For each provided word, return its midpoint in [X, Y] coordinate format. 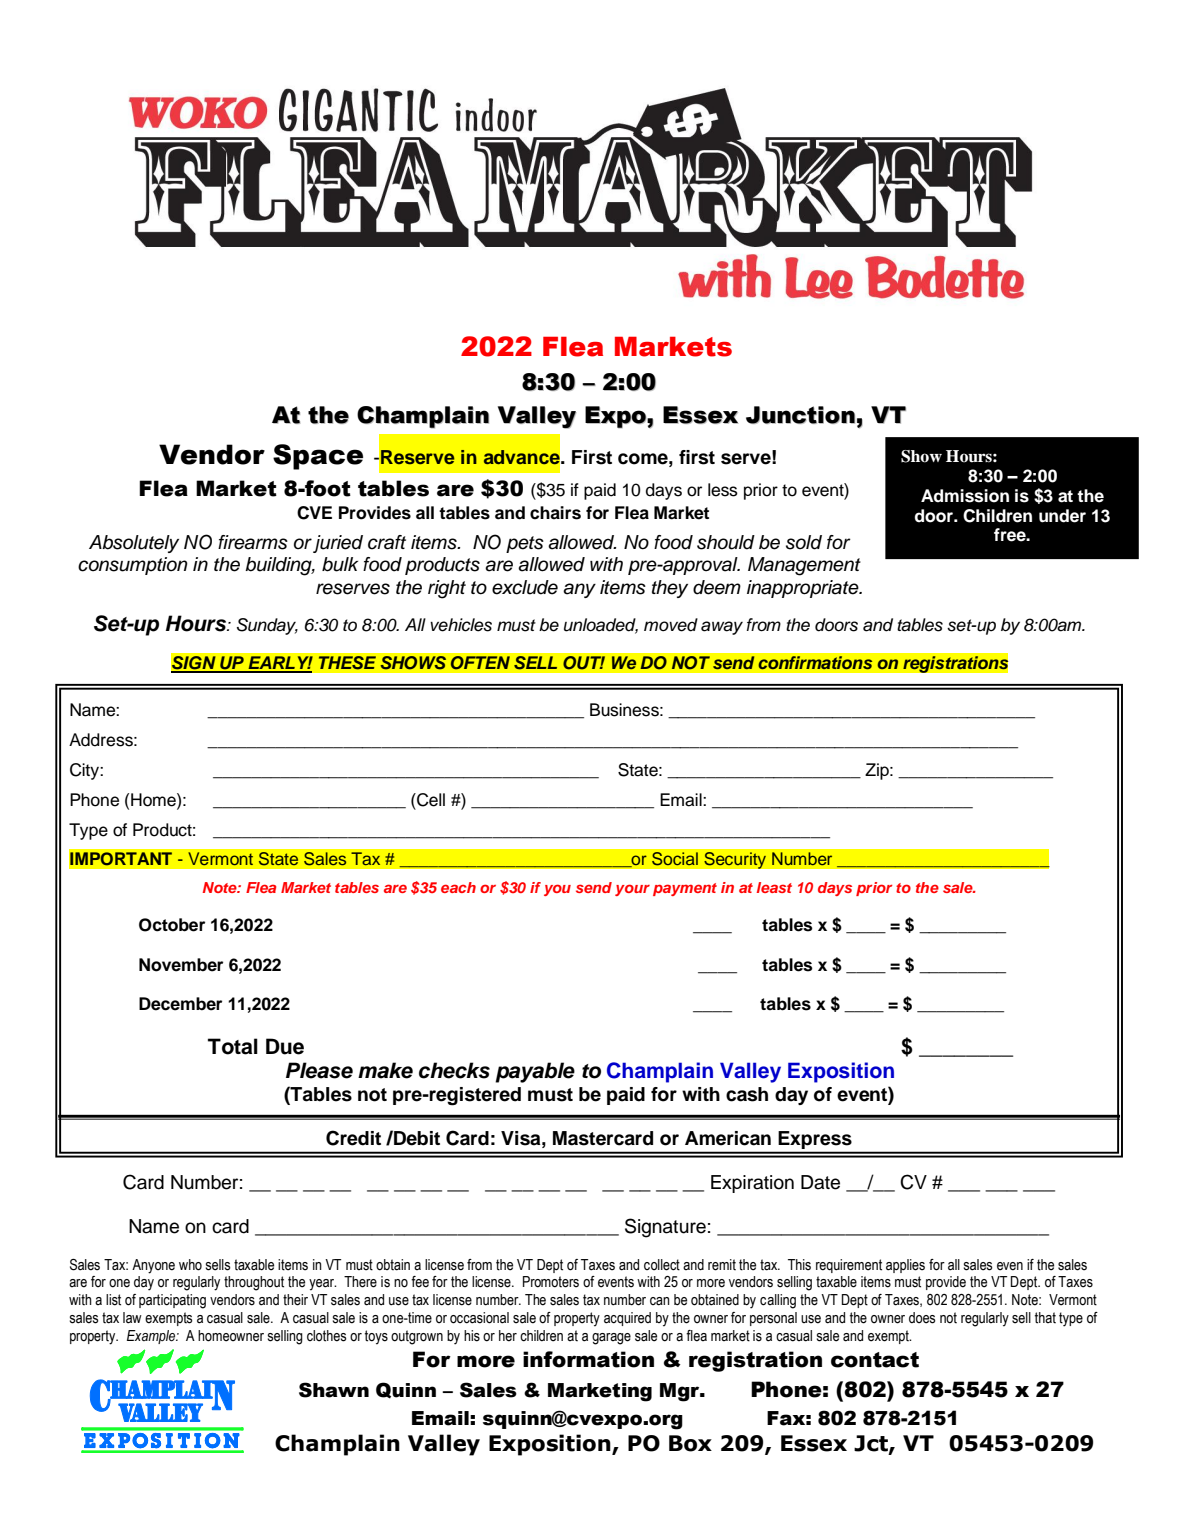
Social [674, 859]
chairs [555, 513]
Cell [430, 800]
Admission [965, 496]
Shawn [334, 1390]
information [588, 1359]
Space [318, 457]
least [774, 887]
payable [535, 1072]
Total [233, 1046]
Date [820, 1182]
